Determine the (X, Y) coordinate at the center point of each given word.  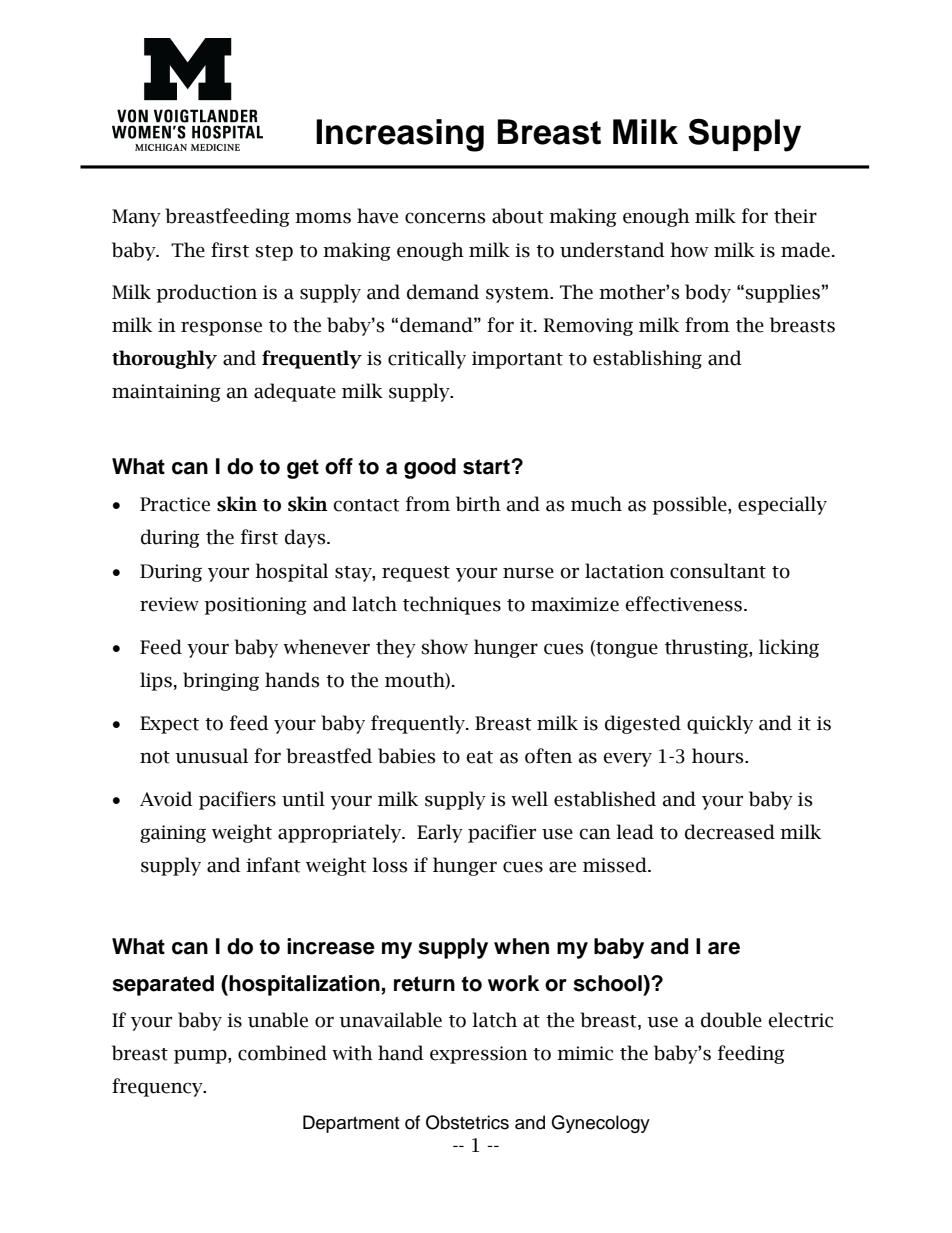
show (444, 647)
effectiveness (685, 604)
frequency (158, 1087)
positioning (255, 606)
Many (136, 218)
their (795, 216)
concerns (445, 218)
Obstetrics (467, 1122)
